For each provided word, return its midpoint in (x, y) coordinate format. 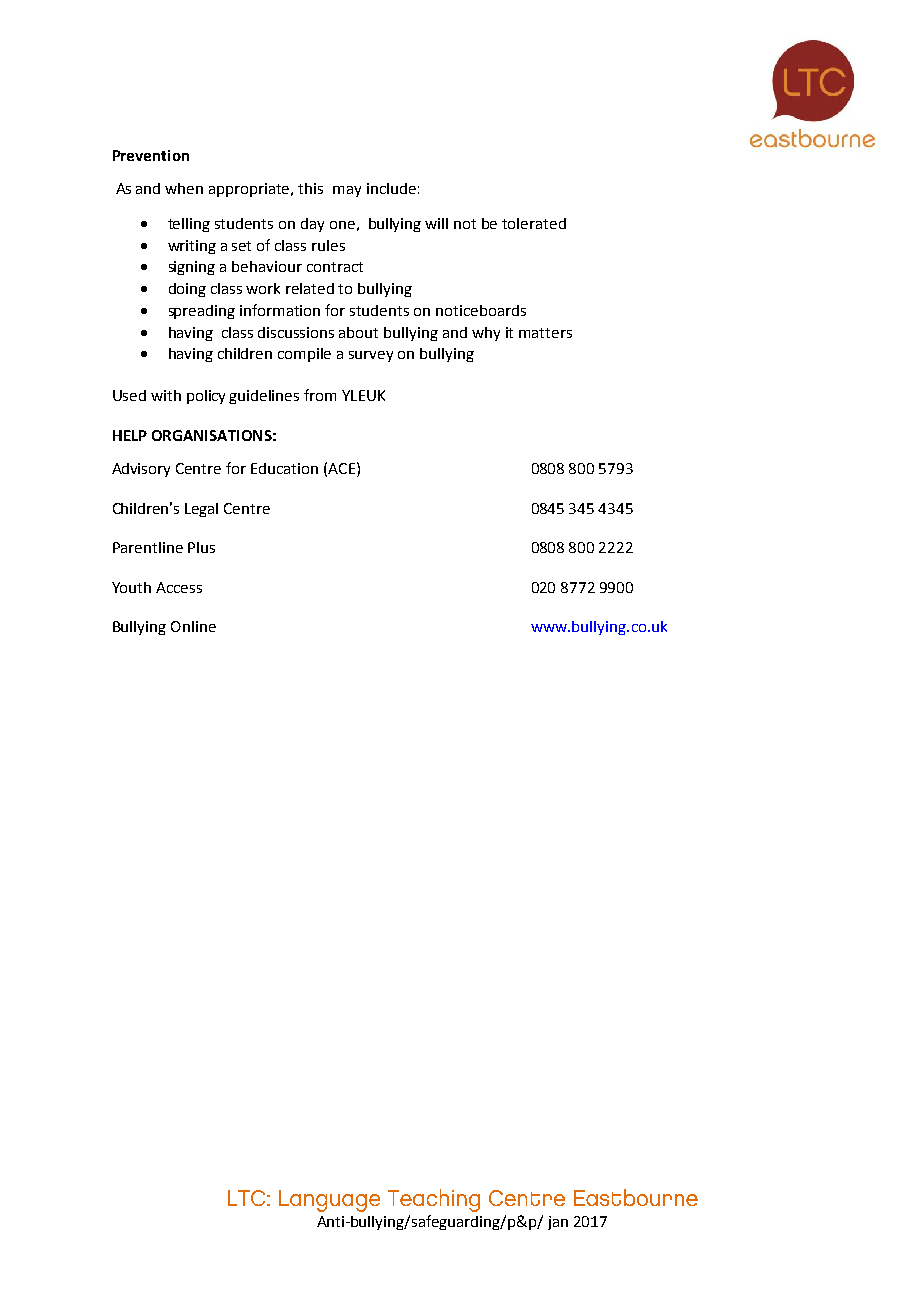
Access (179, 587)
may (347, 191)
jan (558, 1223)
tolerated (534, 223)
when (184, 188)
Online (193, 626)
